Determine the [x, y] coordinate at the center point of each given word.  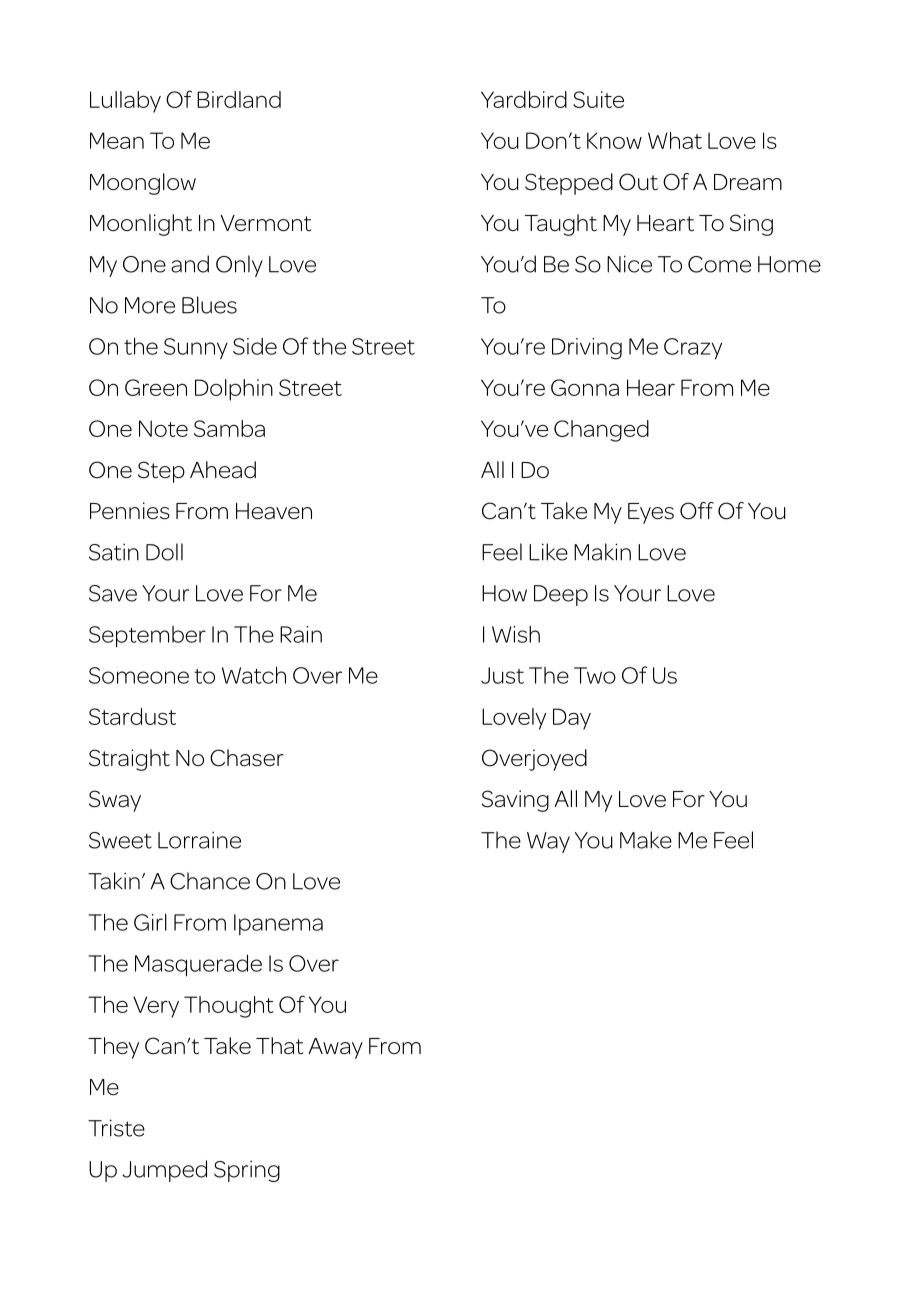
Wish [516, 634]
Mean [117, 140]
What [675, 140]
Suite [598, 99]
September [147, 637]
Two [595, 675]
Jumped [164, 1171]
